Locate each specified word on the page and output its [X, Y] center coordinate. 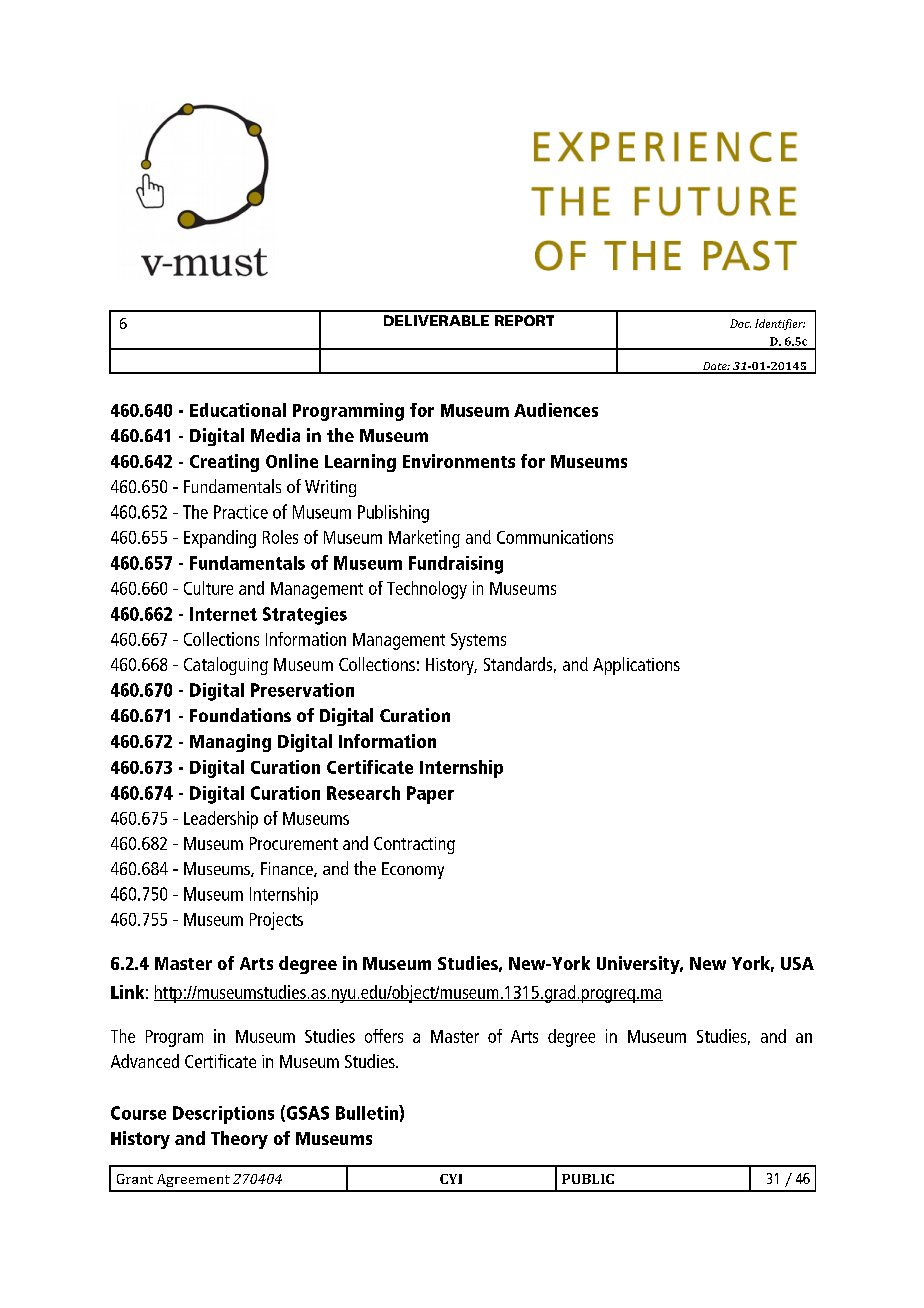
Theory [239, 1140]
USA [797, 963]
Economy [413, 870]
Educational [238, 410]
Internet [223, 614]
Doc [740, 323]
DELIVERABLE [436, 320]
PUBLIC [588, 1179]
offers [384, 1036]
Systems [478, 641]
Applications [636, 666]
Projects [276, 921]
